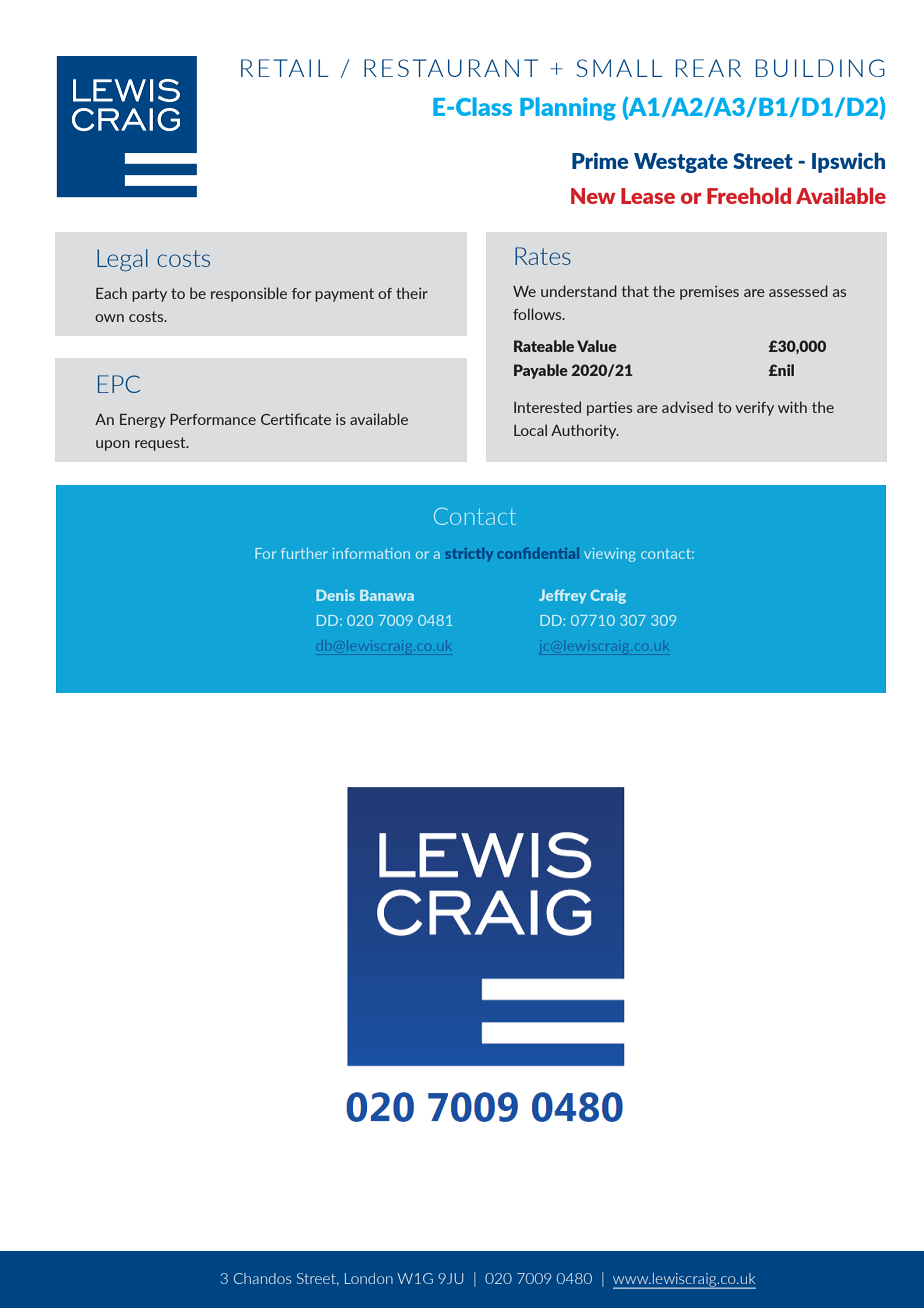  What do you see at coordinates (568, 109) in the screenshot?
I see `Planning` at bounding box center [568, 109].
